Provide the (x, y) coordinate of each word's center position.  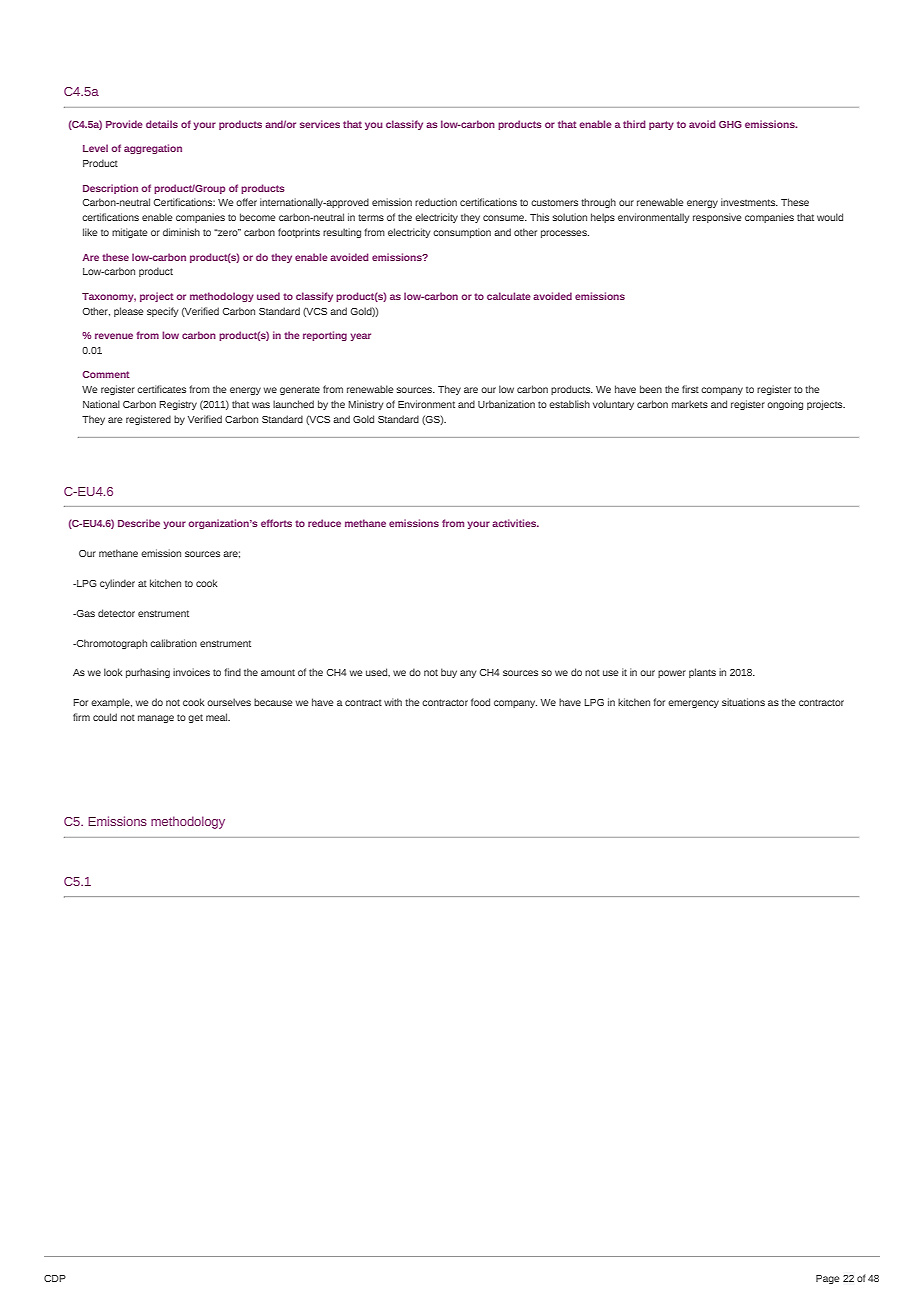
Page (828, 1279)
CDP (55, 1278)
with (393, 702)
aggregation (153, 149)
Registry (178, 405)
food (480, 702)
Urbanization (506, 404)
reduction (436, 202)
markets (690, 404)
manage (156, 719)
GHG (730, 124)
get (195, 718)
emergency (693, 704)
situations (743, 702)
